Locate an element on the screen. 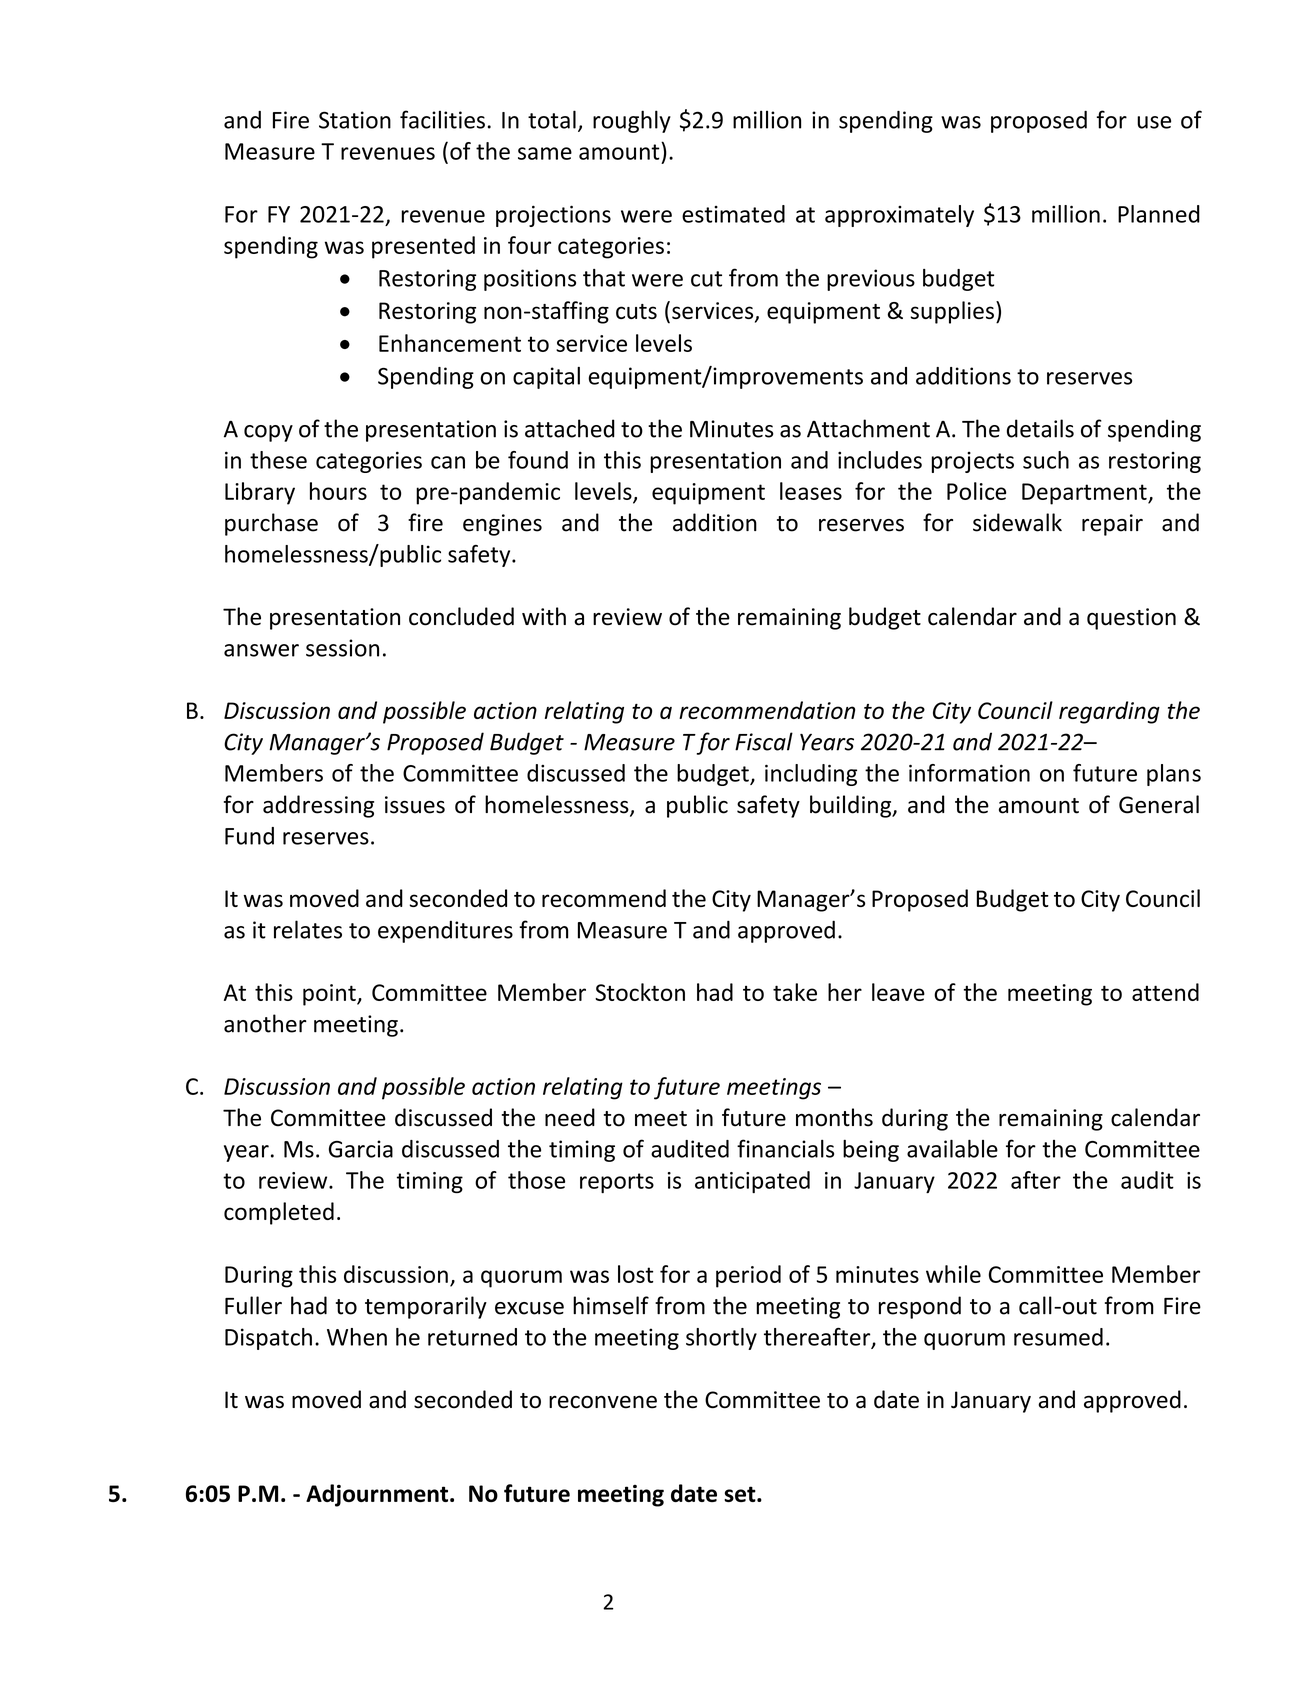  Planned is located at coordinates (1159, 214).
